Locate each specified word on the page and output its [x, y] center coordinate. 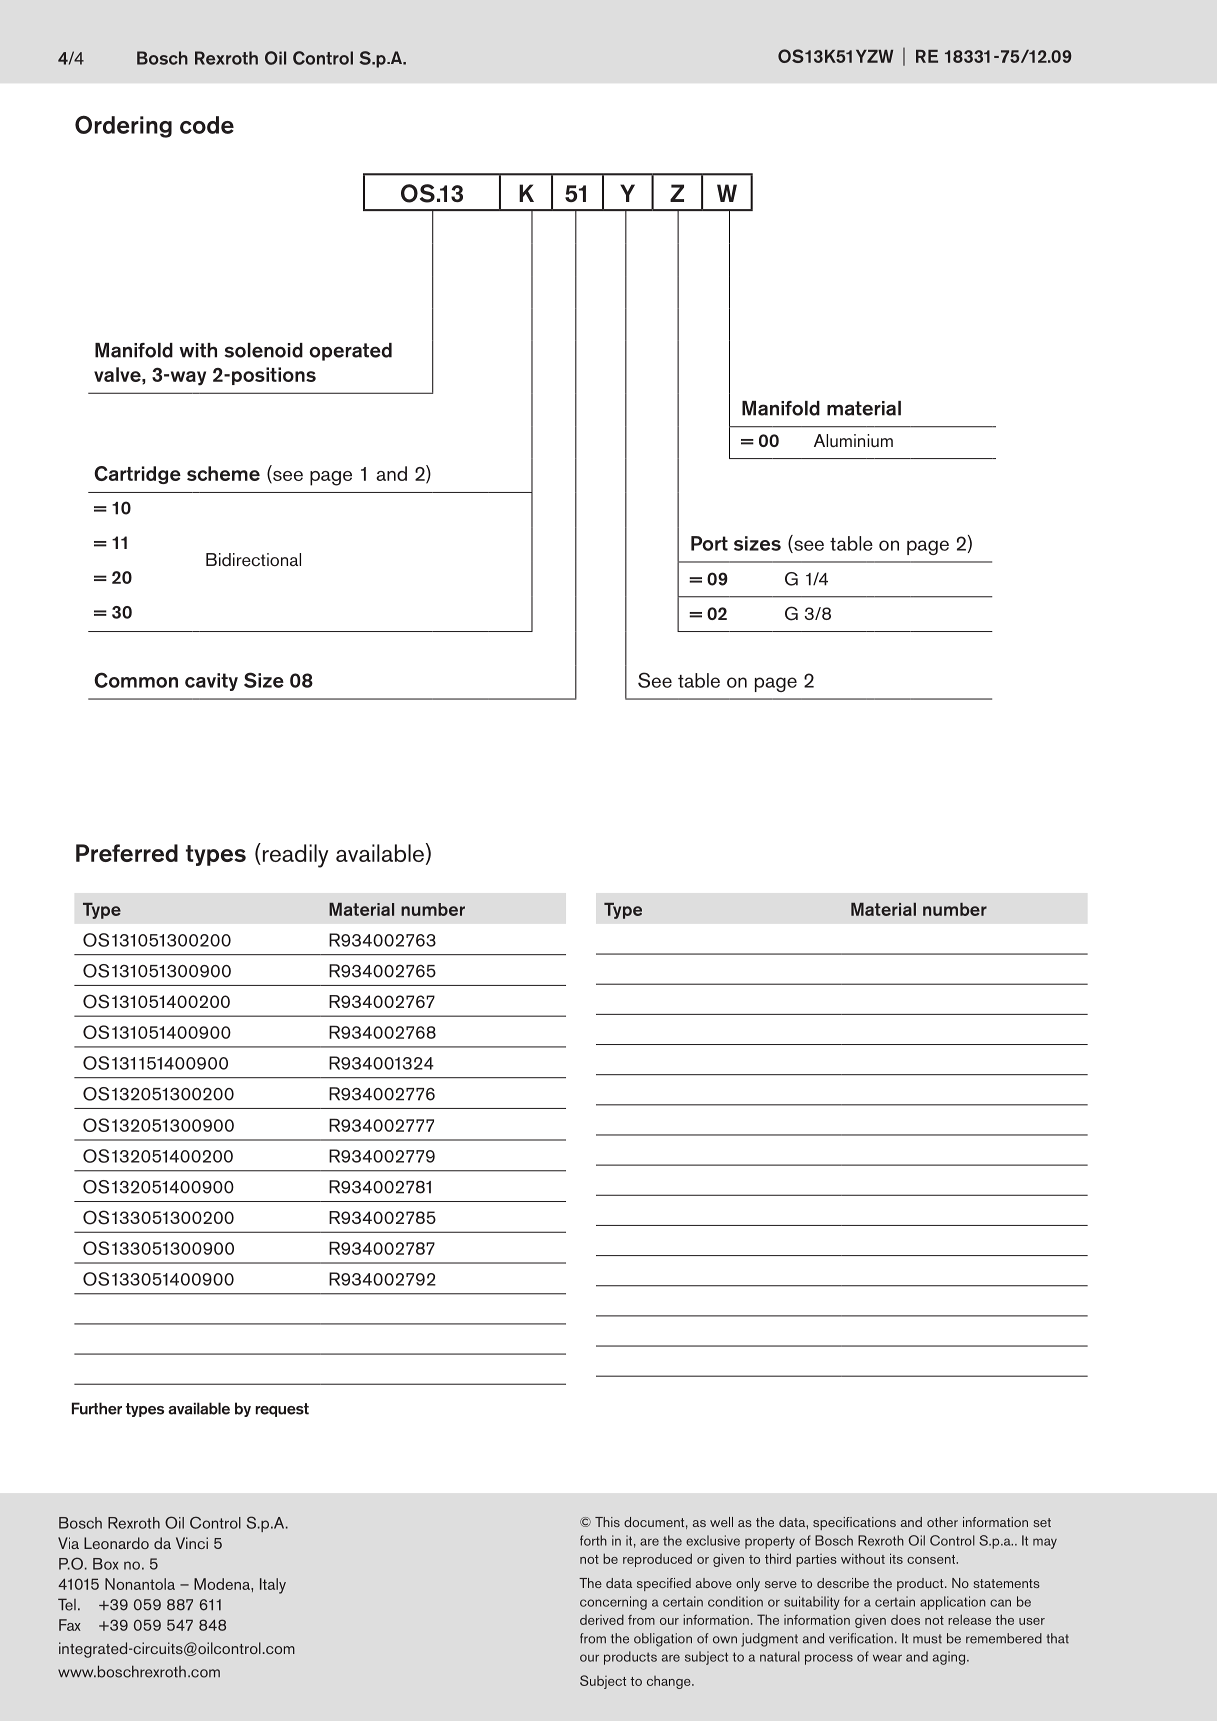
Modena [223, 1584]
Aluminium [853, 440]
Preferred [127, 853]
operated [351, 352]
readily [294, 855]
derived [602, 1619]
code [207, 125]
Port [709, 543]
